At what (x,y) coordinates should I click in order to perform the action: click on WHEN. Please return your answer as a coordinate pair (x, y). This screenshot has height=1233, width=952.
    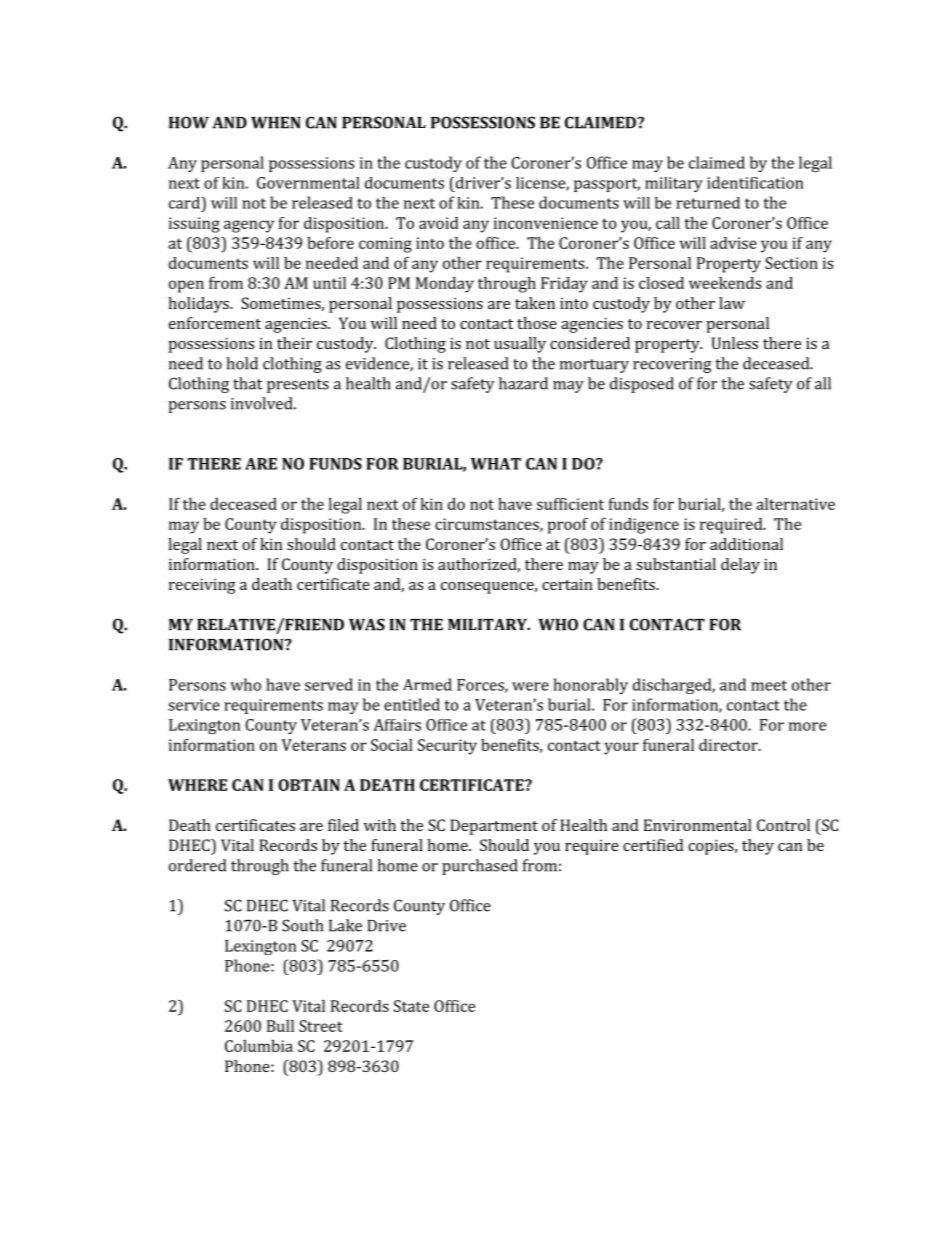
    Looking at the image, I should click on (276, 123).
